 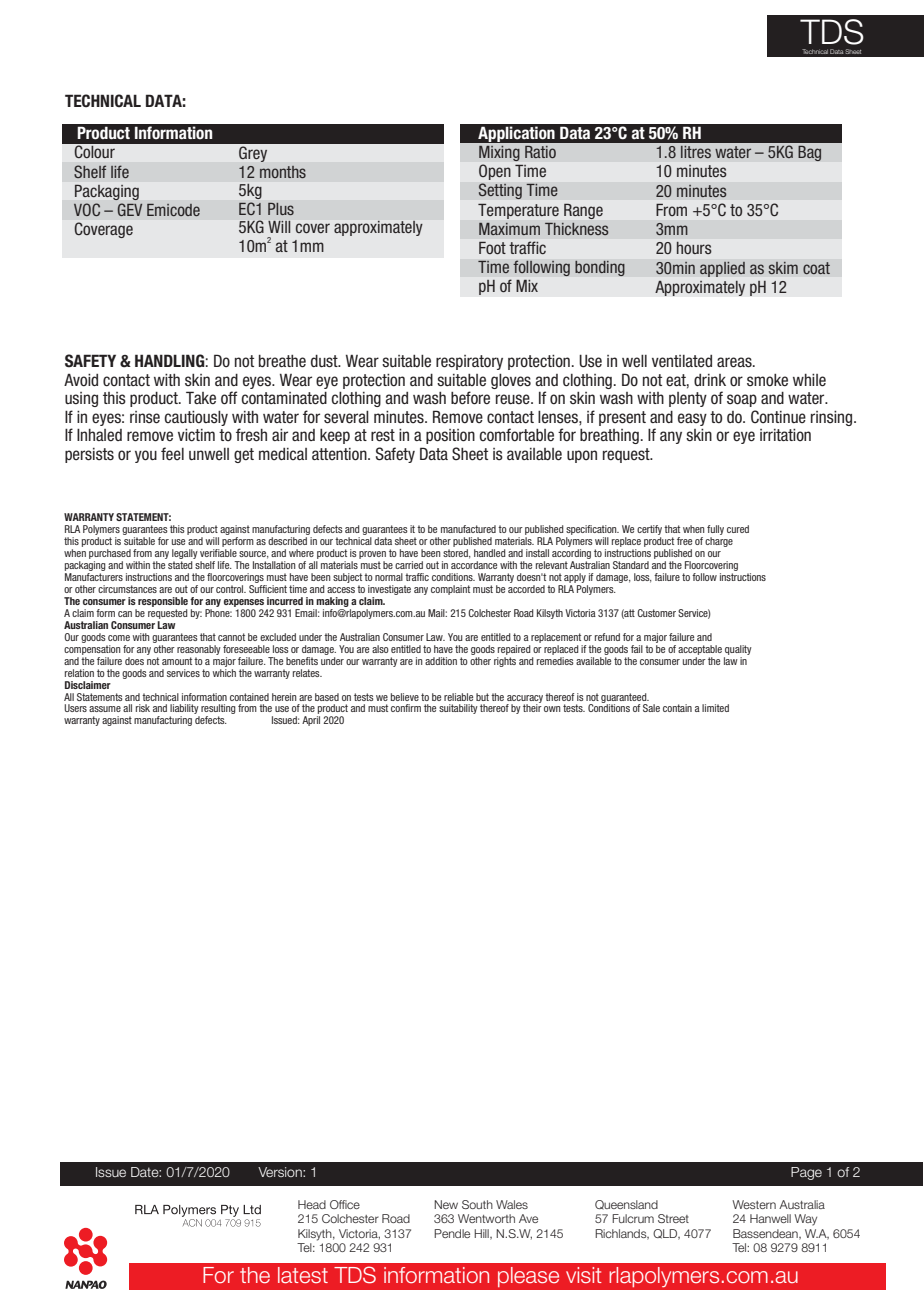 I want to click on Version, so click(x=281, y=1172).
